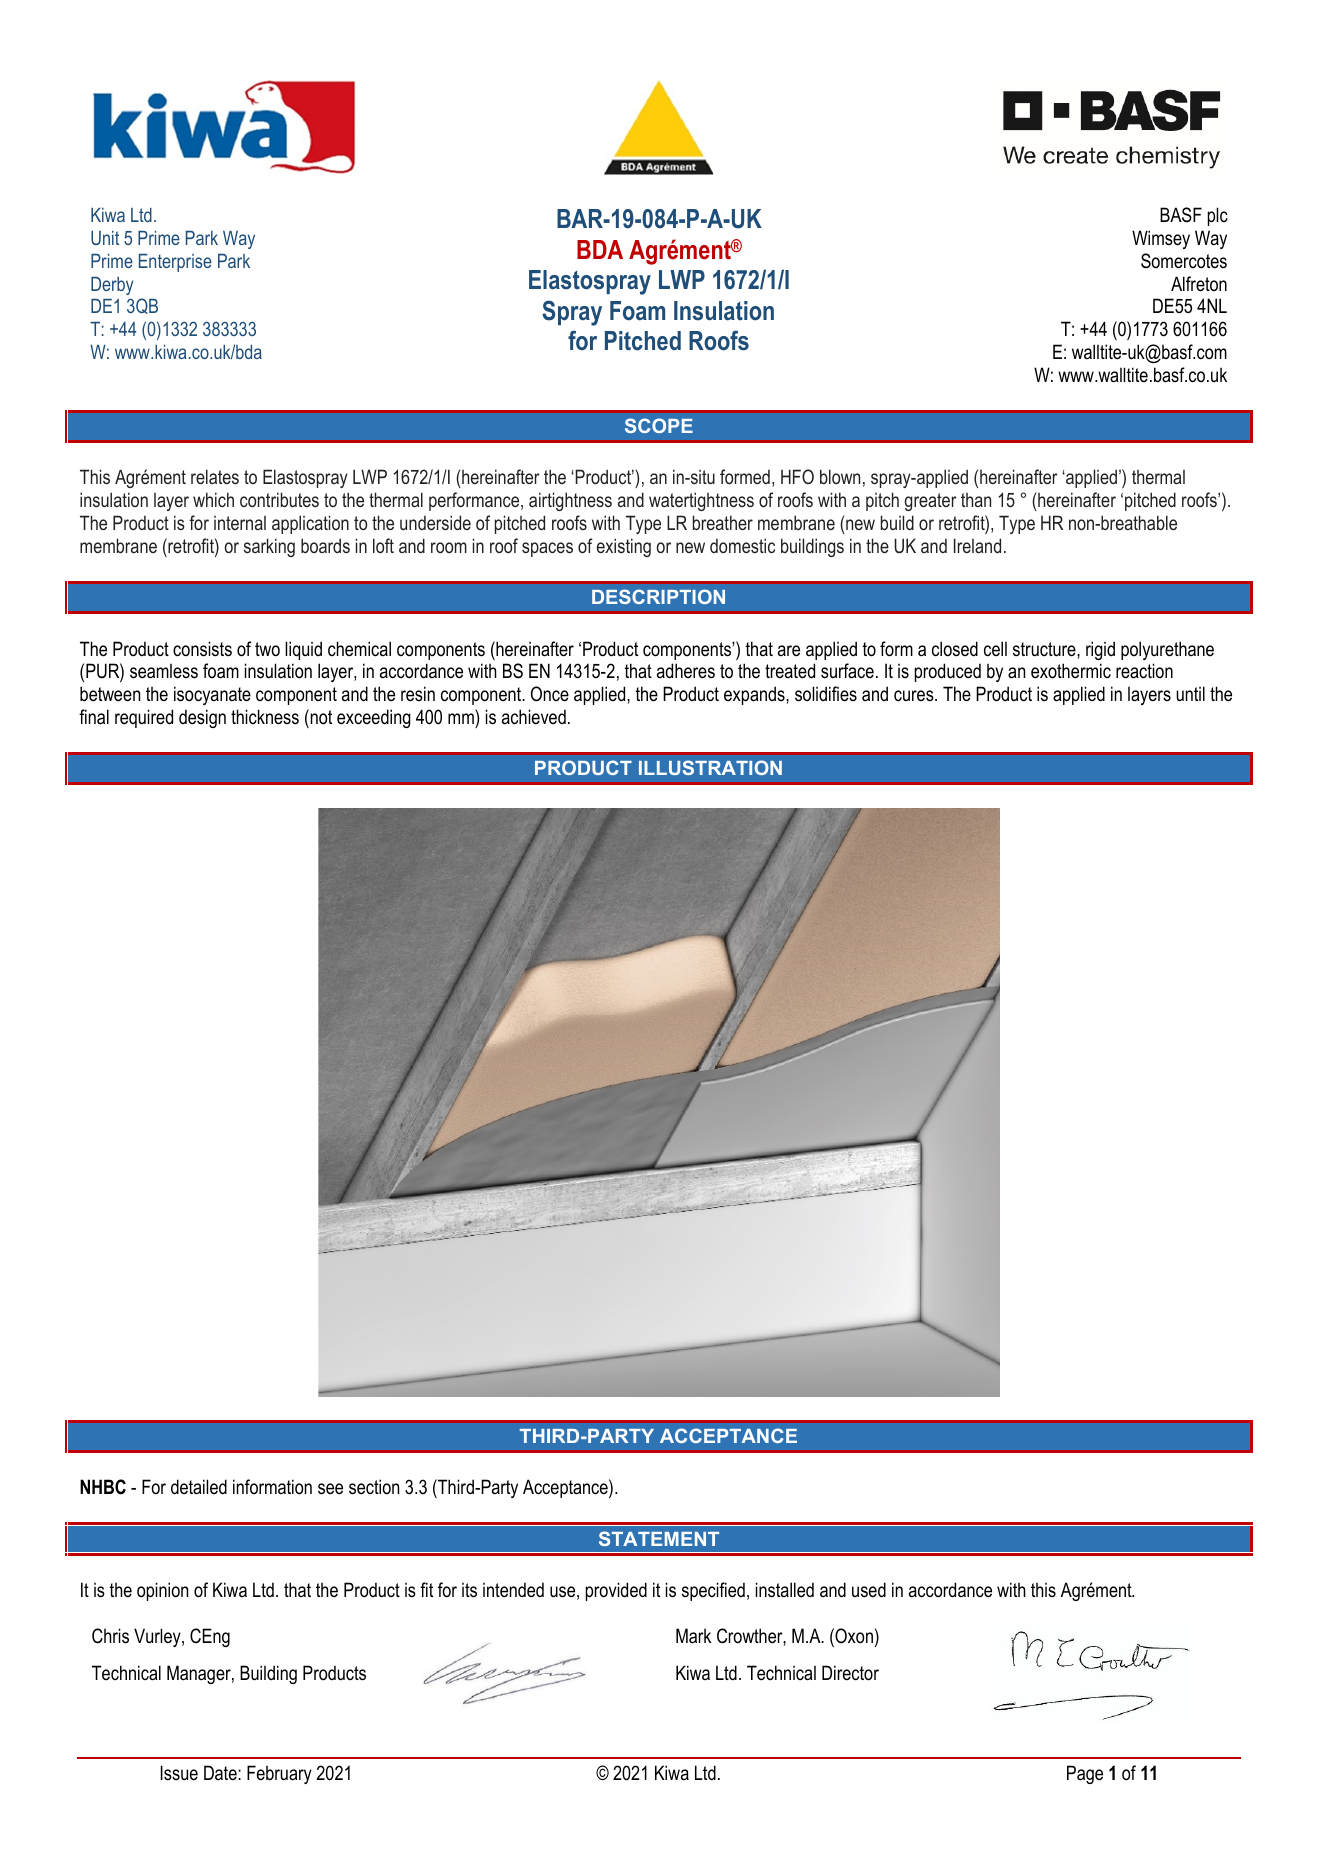 This document has height=1863, width=1318. What do you see at coordinates (175, 263) in the document?
I see `Enterprise` at bounding box center [175, 263].
